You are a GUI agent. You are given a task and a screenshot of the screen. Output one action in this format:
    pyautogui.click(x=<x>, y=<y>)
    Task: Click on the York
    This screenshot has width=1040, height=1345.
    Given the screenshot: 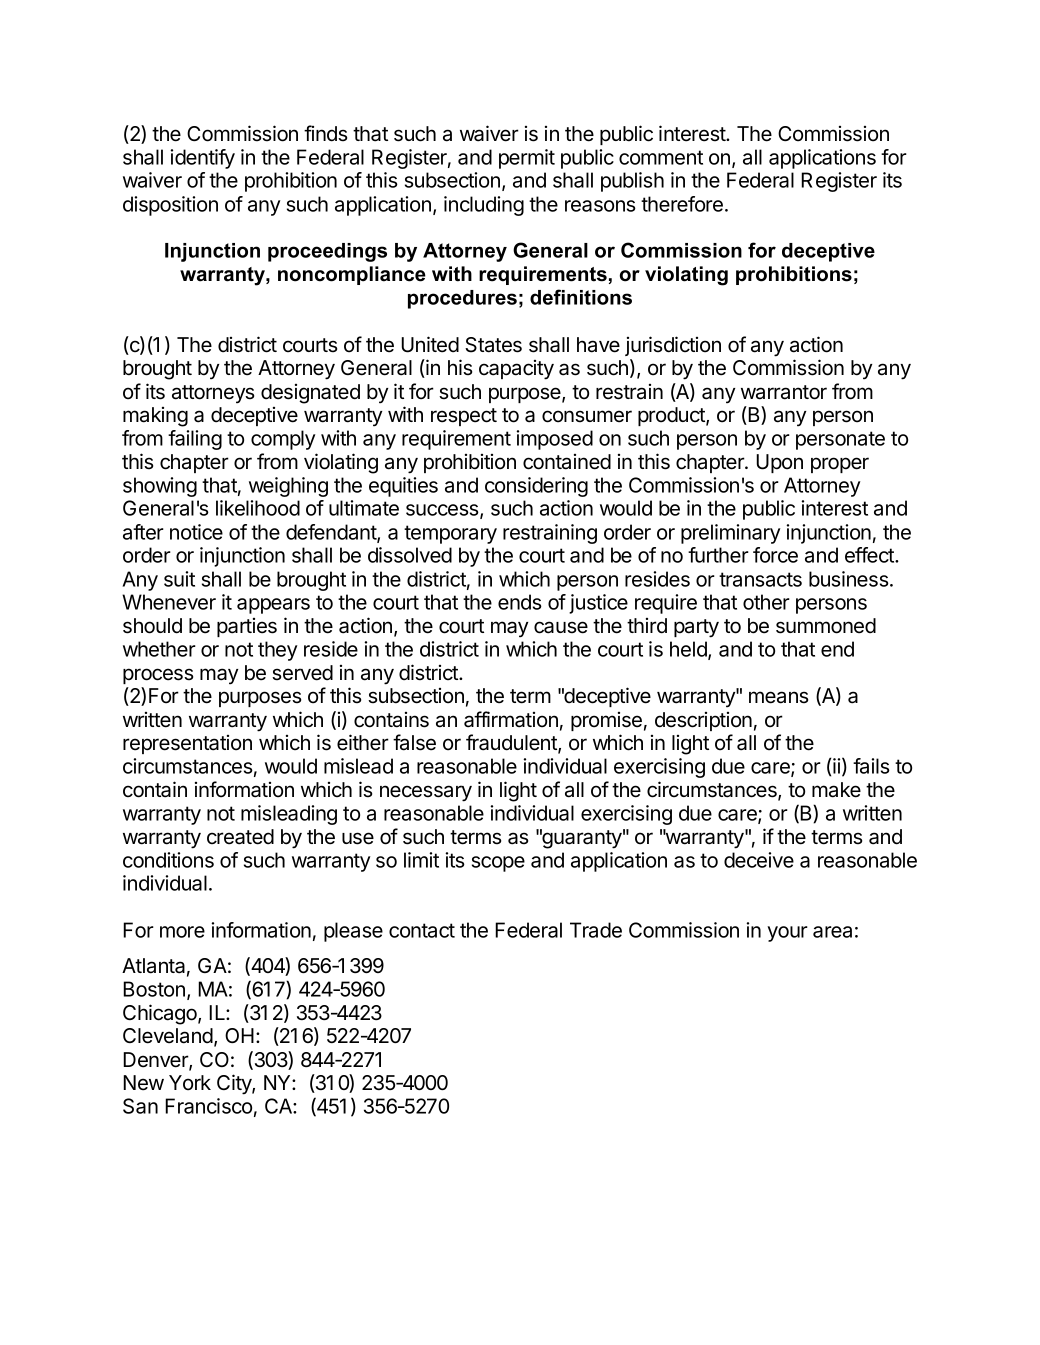 What is the action you would take?
    pyautogui.click(x=190, y=1083)
